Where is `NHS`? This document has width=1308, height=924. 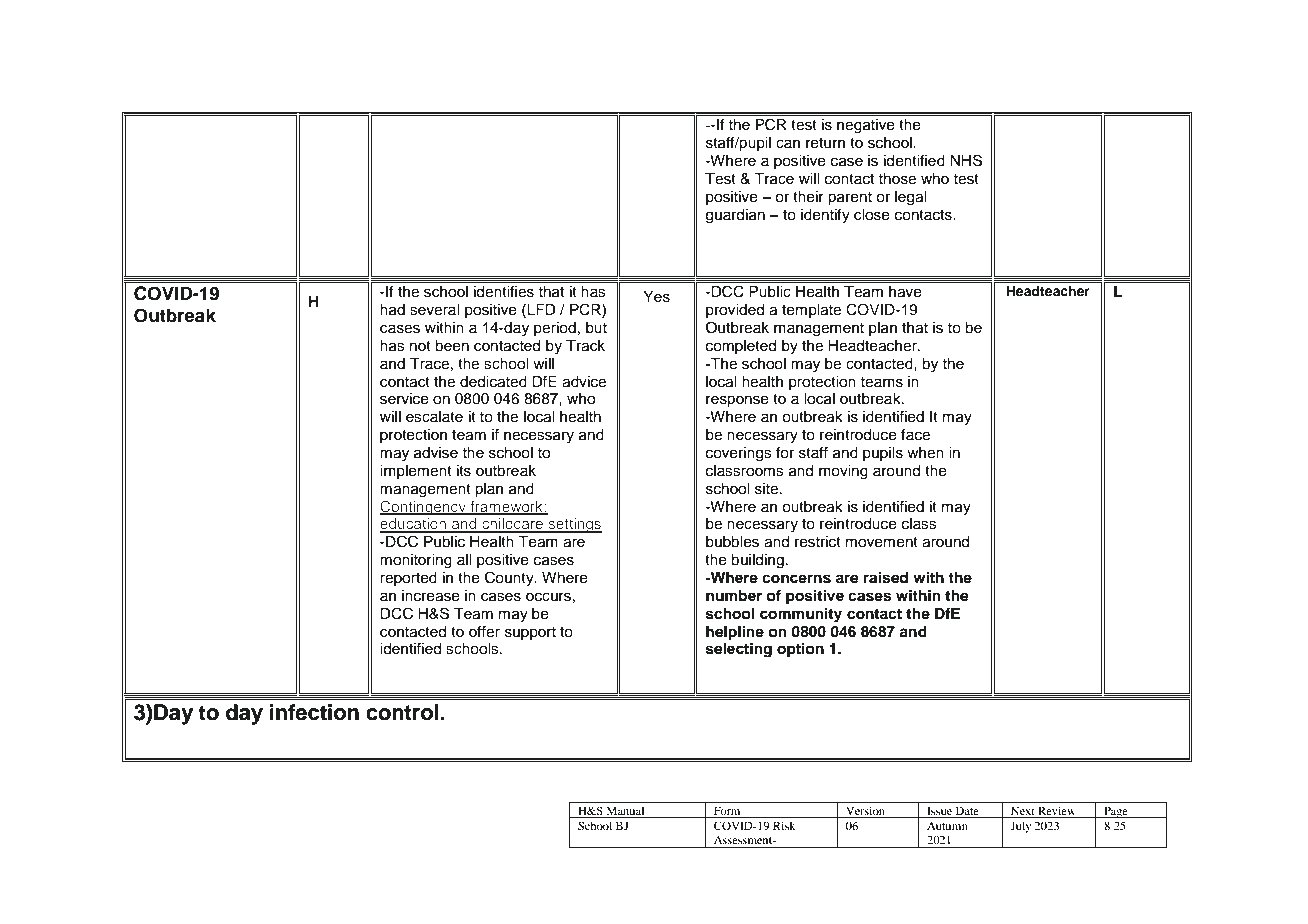 NHS is located at coordinates (966, 160).
